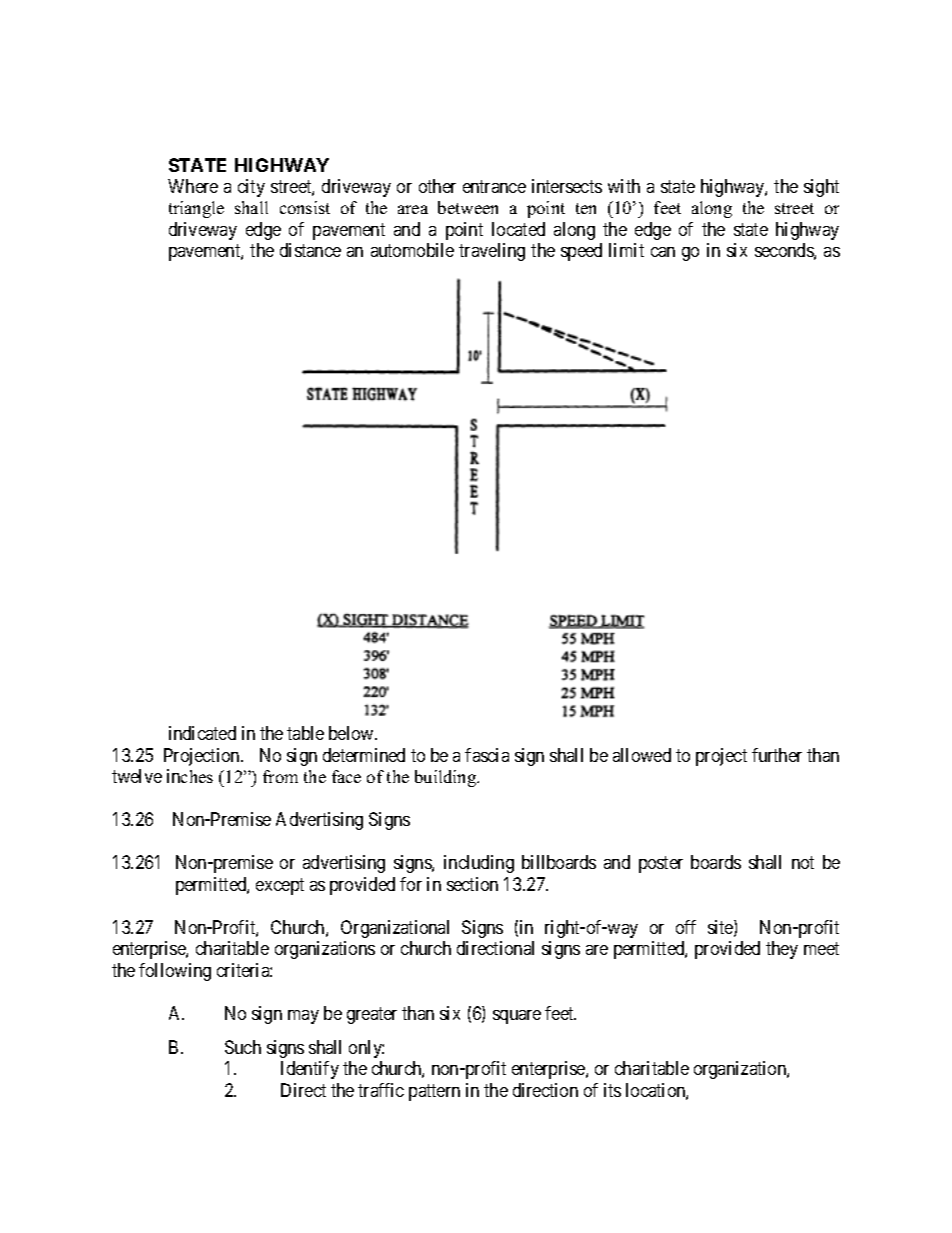  What do you see at coordinates (612, 1090) in the page?
I see `its` at bounding box center [612, 1090].
